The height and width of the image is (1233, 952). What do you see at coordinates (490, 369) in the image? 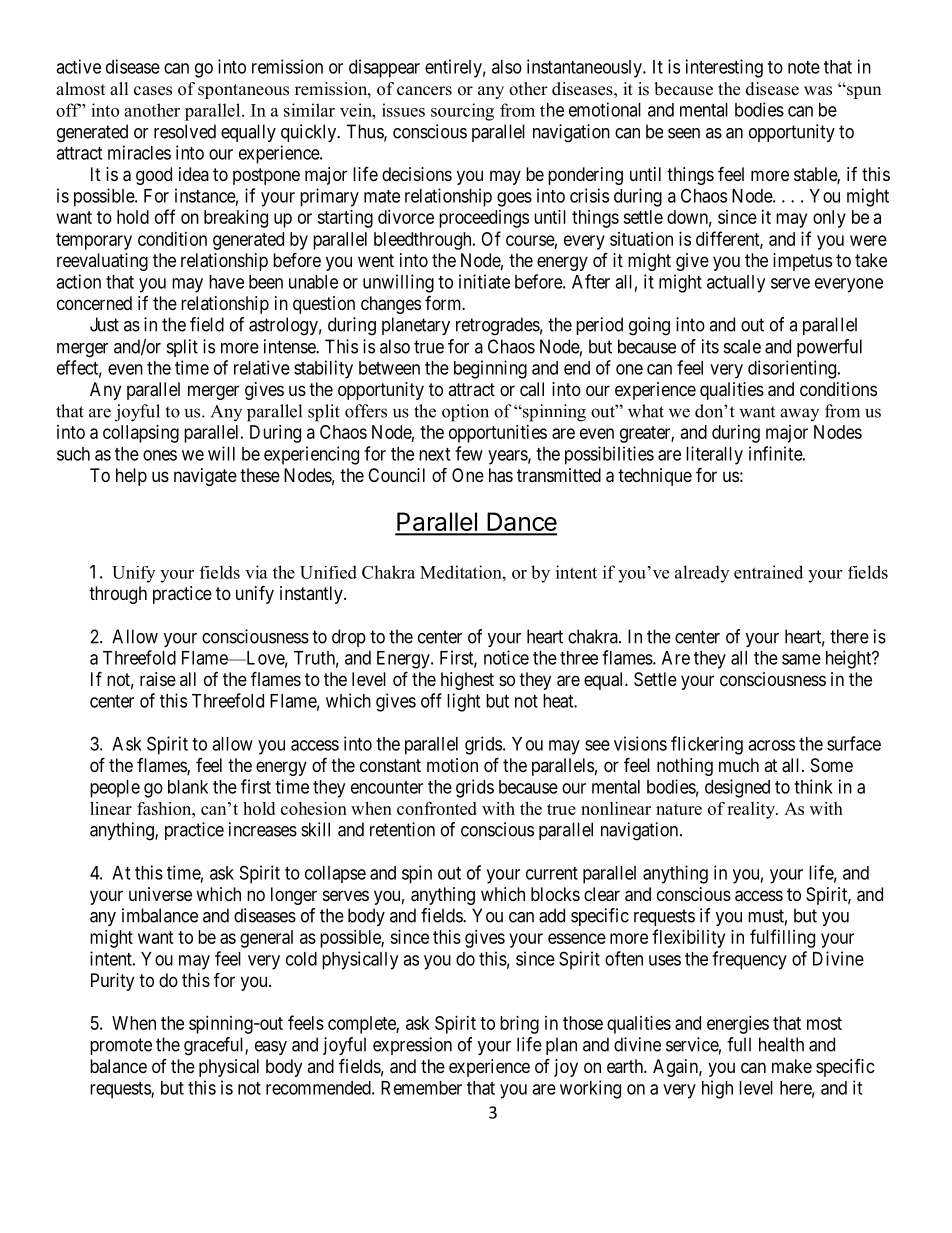
I see `beginning` at bounding box center [490, 369].
